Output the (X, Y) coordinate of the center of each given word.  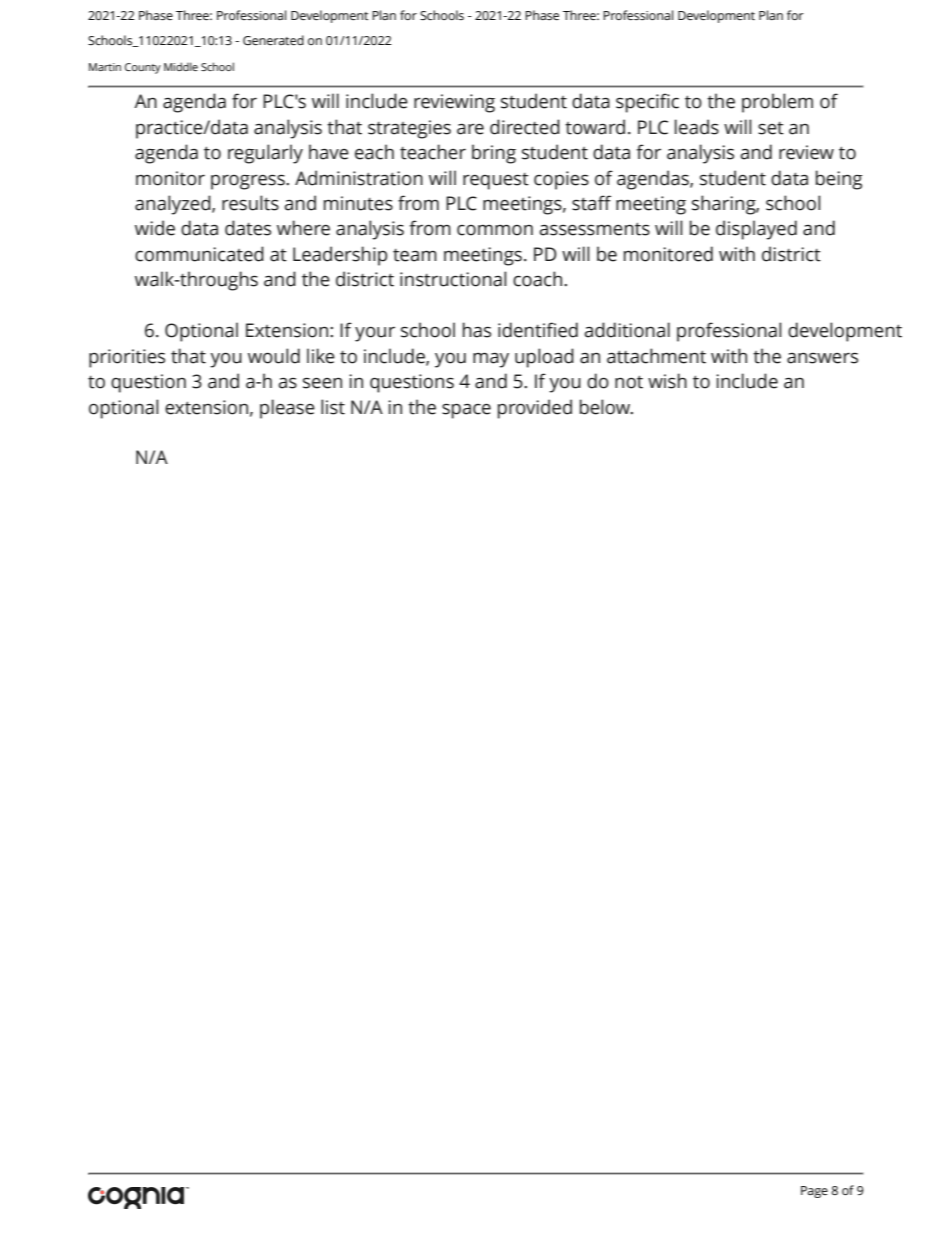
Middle (181, 66)
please (287, 409)
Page (814, 1192)
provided (535, 409)
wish (667, 381)
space (466, 411)
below (606, 407)
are (470, 129)
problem (777, 103)
